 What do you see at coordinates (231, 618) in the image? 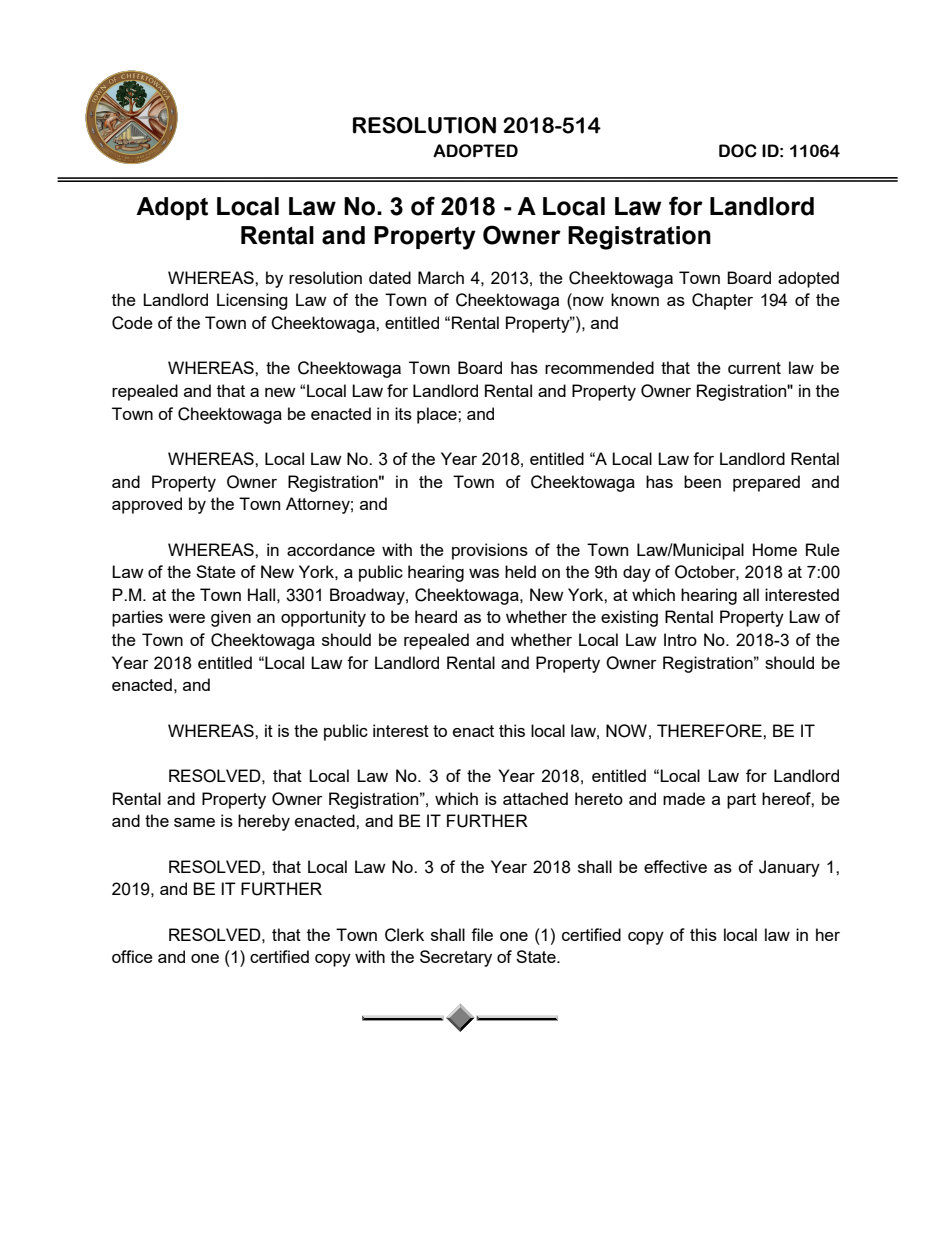
I see `given` at bounding box center [231, 618].
